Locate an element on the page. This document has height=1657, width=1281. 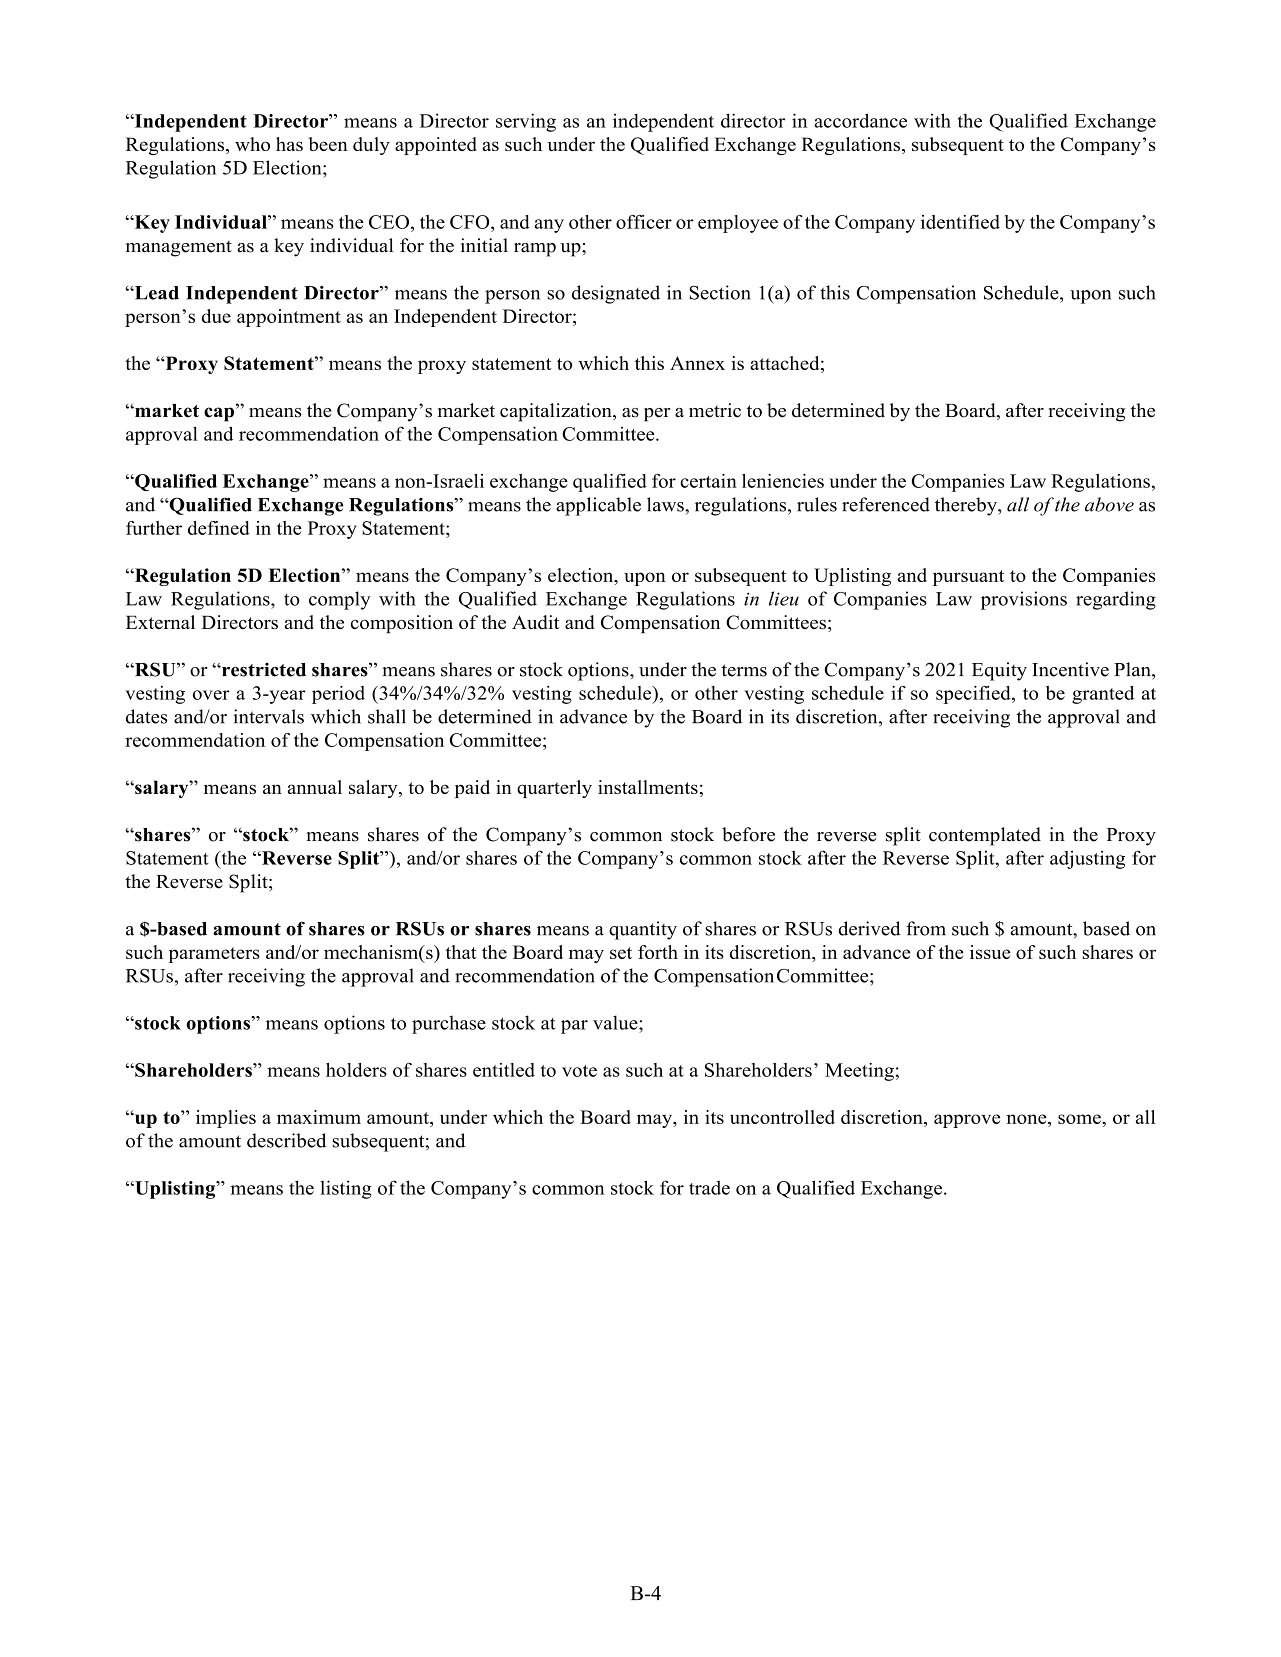
described is located at coordinates (286, 1140).
